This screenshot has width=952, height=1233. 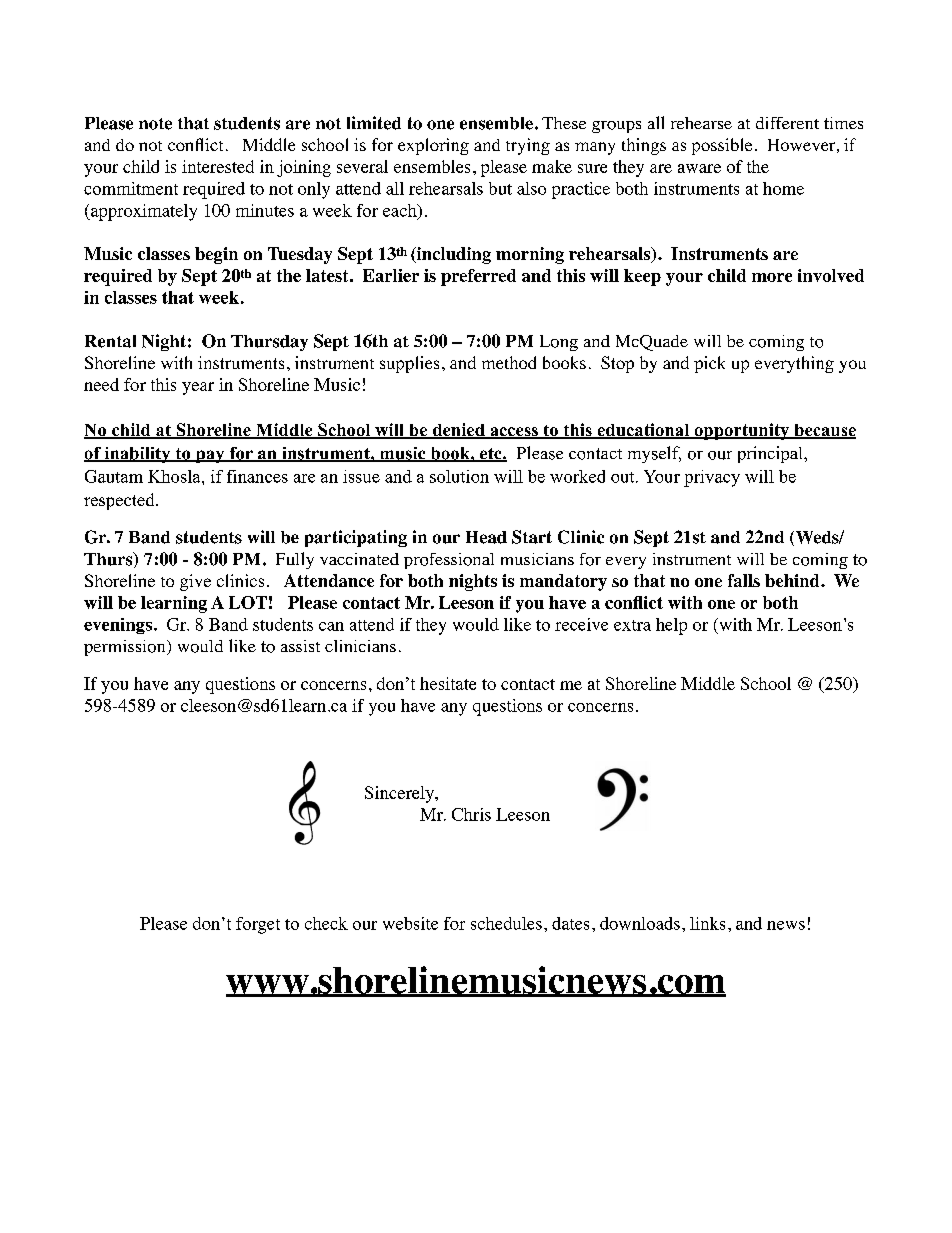 What do you see at coordinates (458, 431) in the screenshot?
I see `denied` at bounding box center [458, 431].
